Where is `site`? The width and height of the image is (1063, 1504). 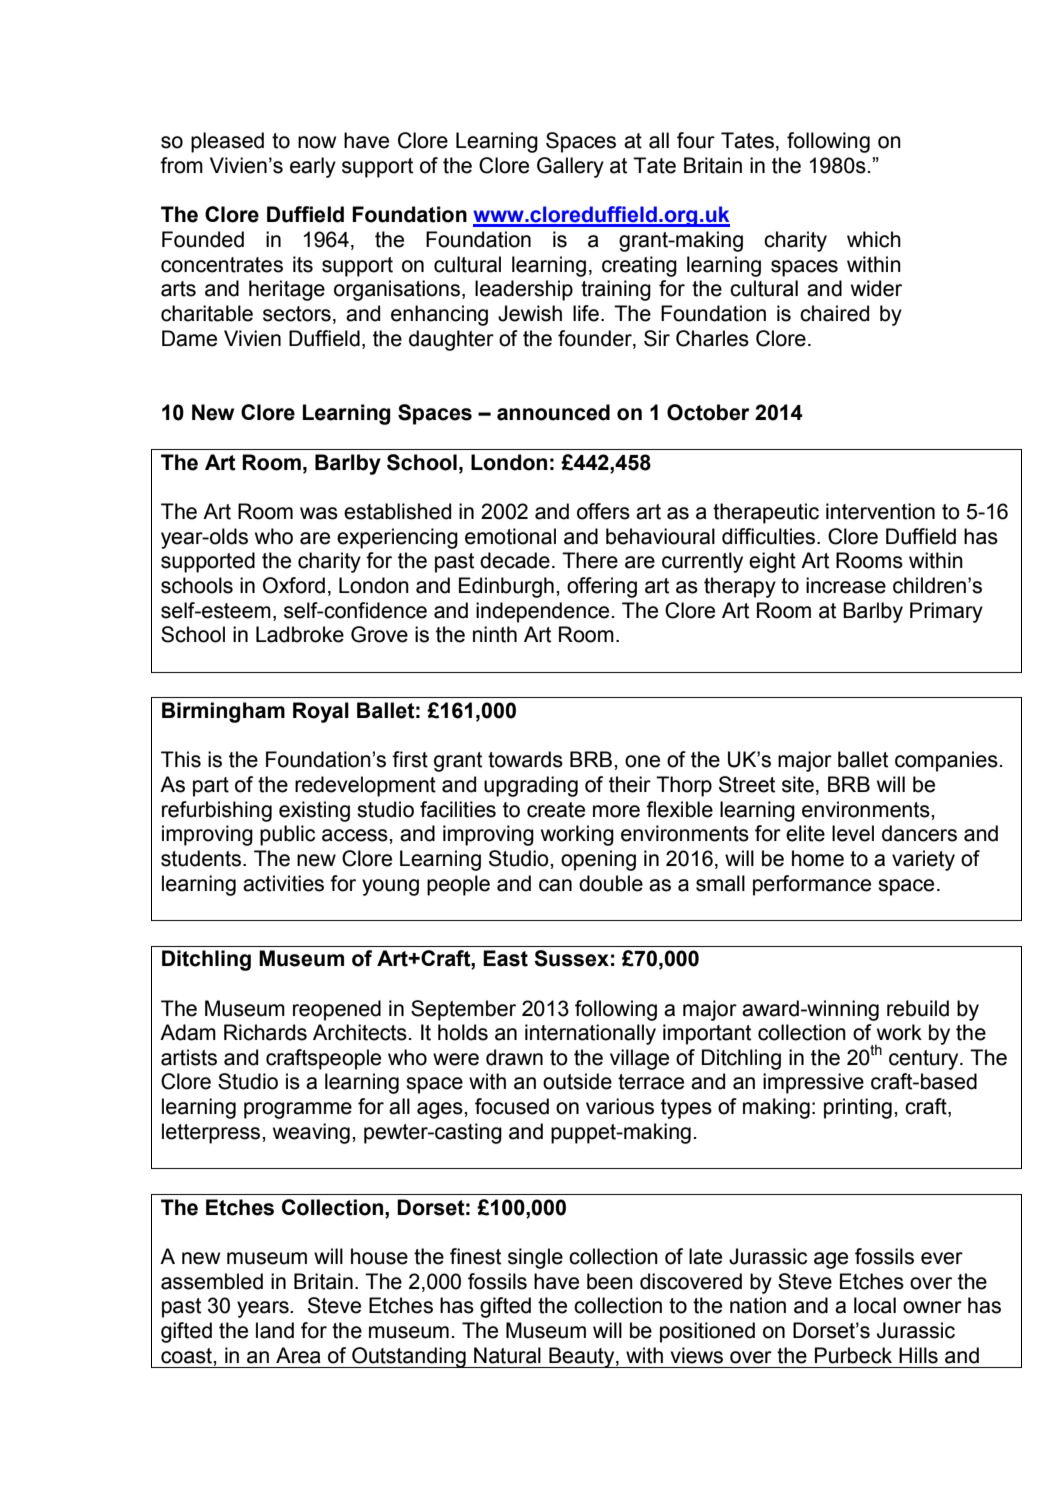
site is located at coordinates (798, 784).
